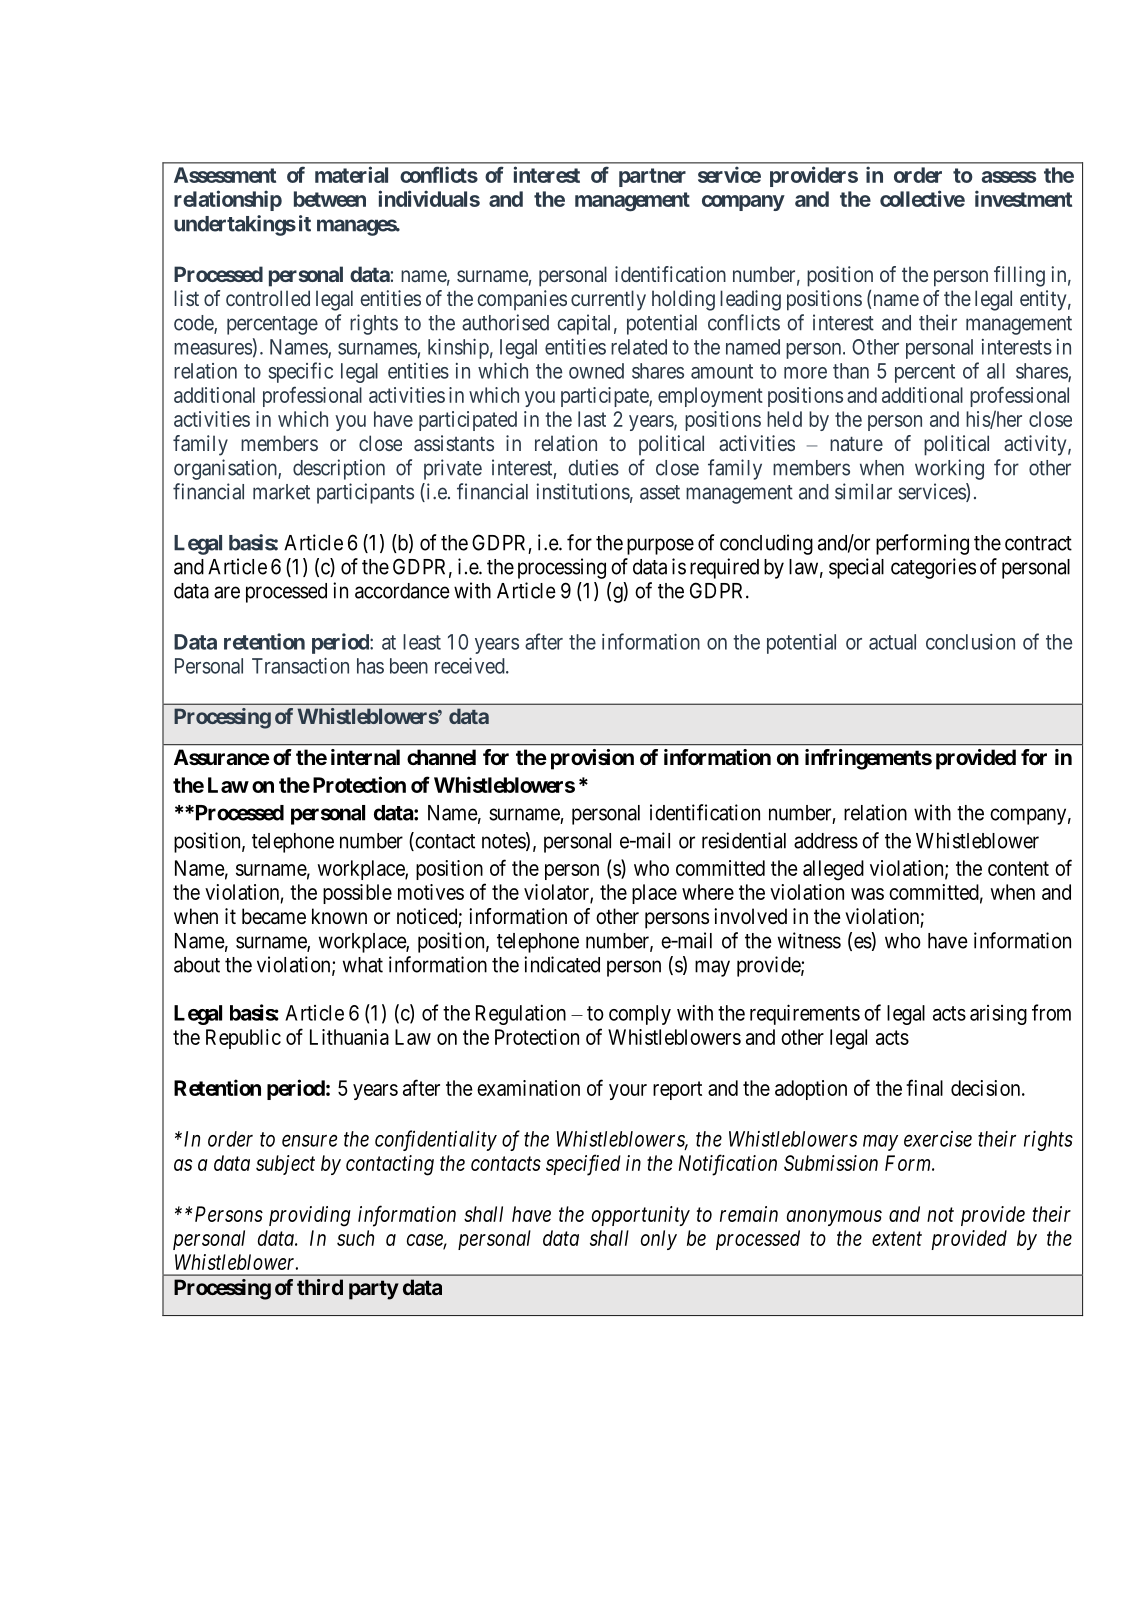 This image has height=1607, width=1137. What do you see at coordinates (1023, 198) in the image?
I see `investment` at bounding box center [1023, 198].
